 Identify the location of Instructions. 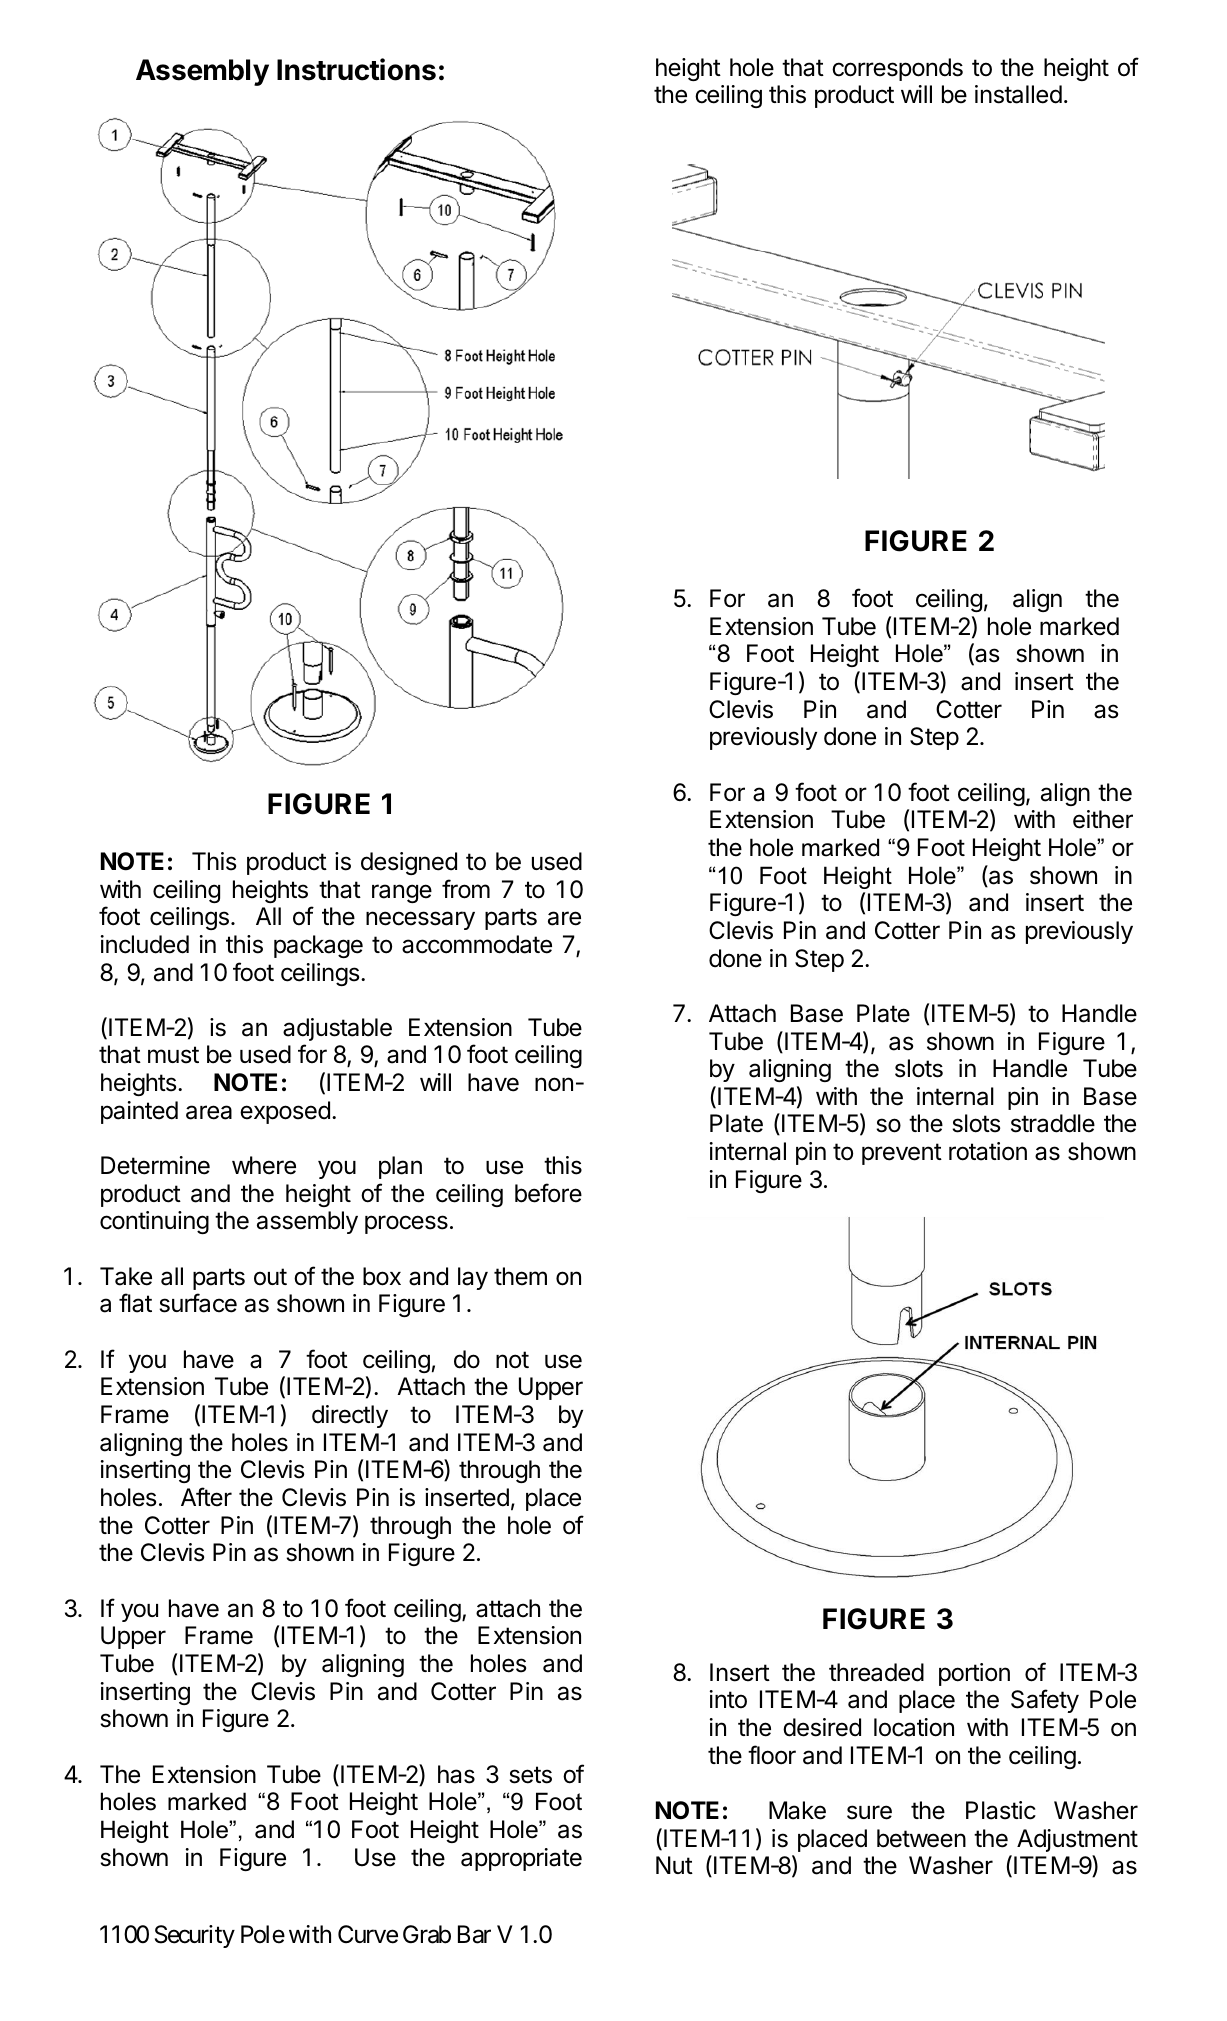
(356, 69).
